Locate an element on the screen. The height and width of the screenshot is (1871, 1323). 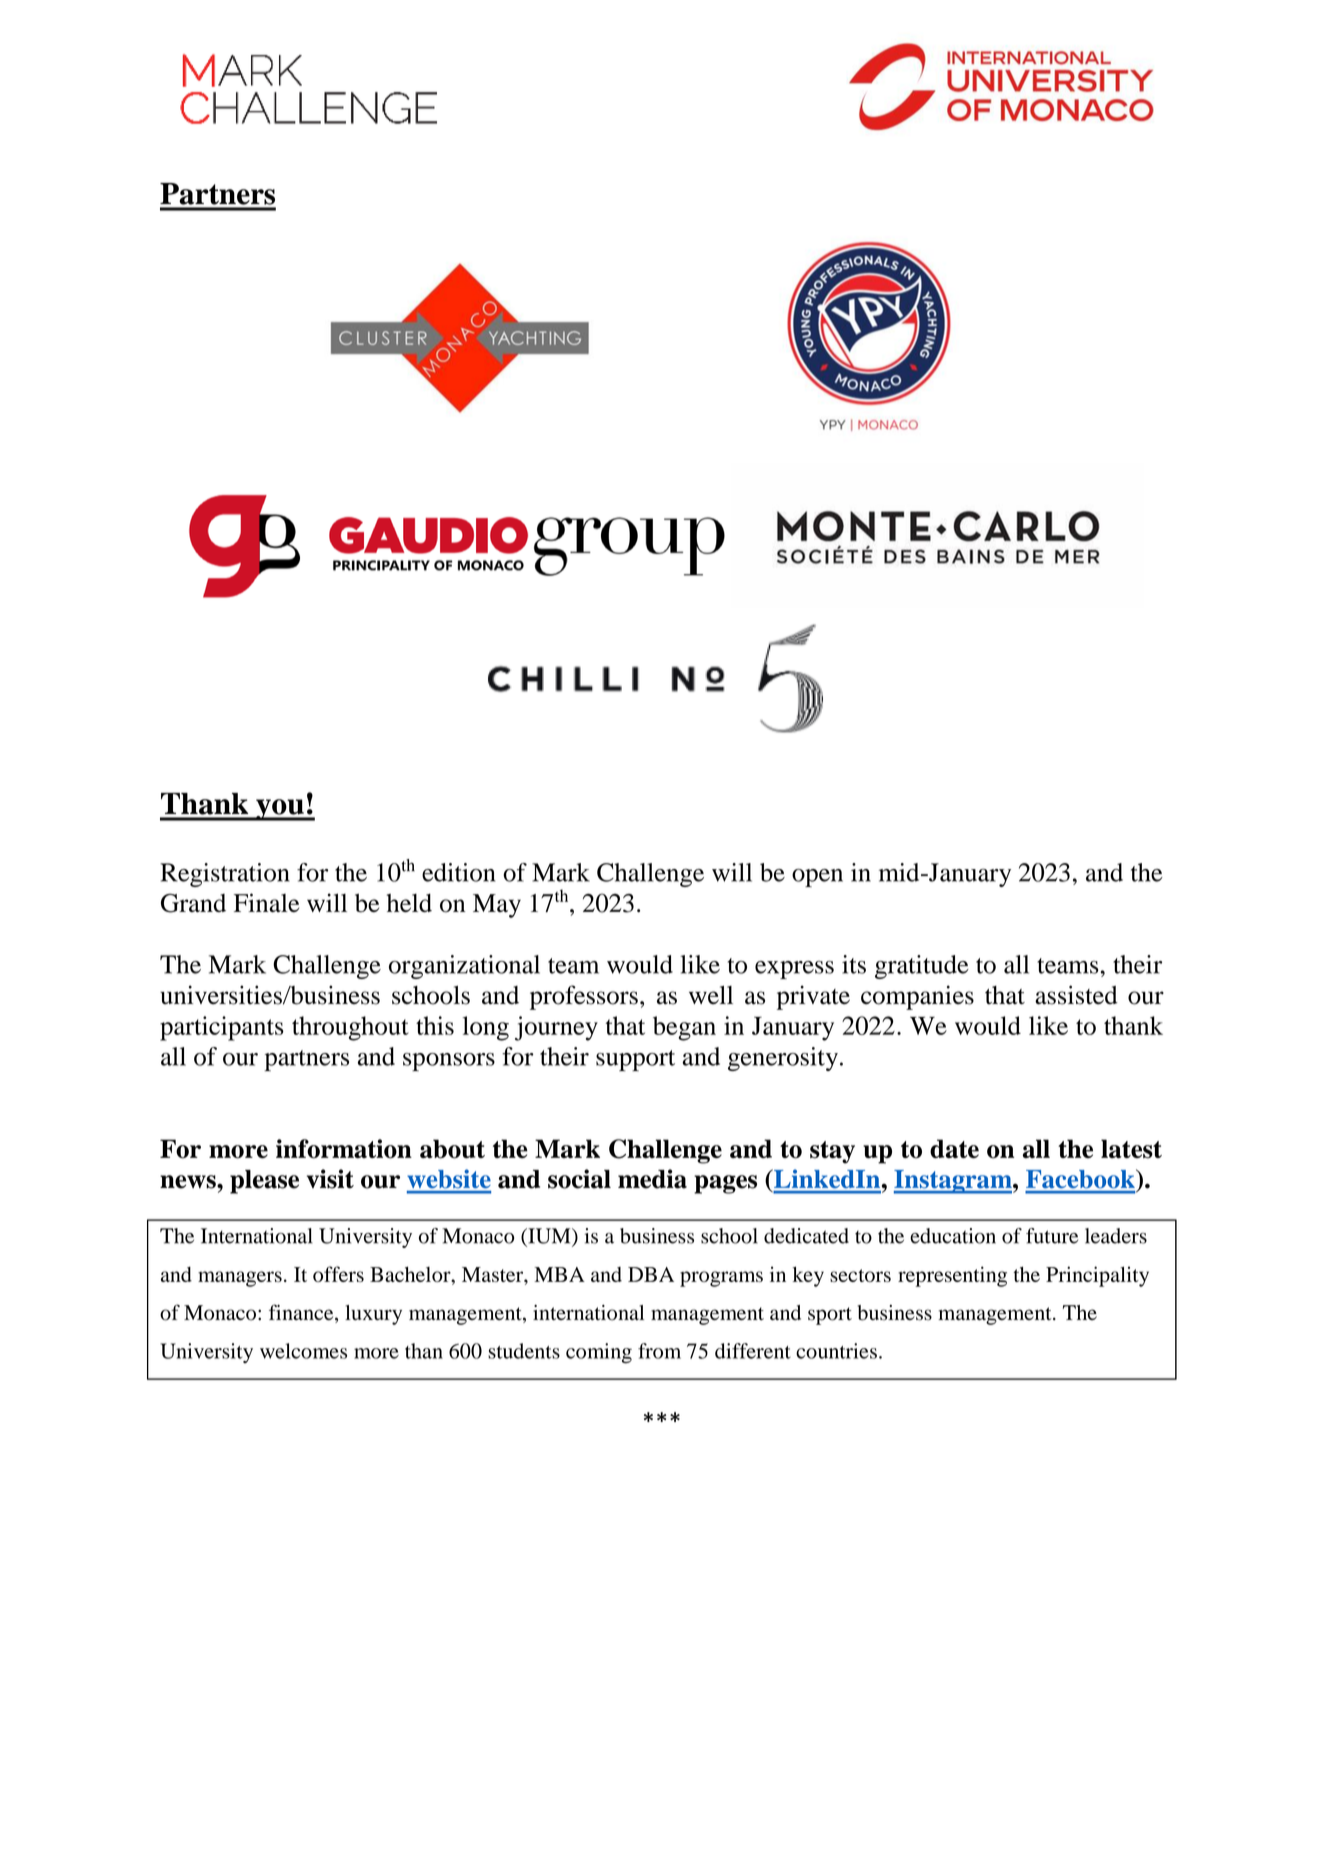
throughout is located at coordinates (350, 1028).
